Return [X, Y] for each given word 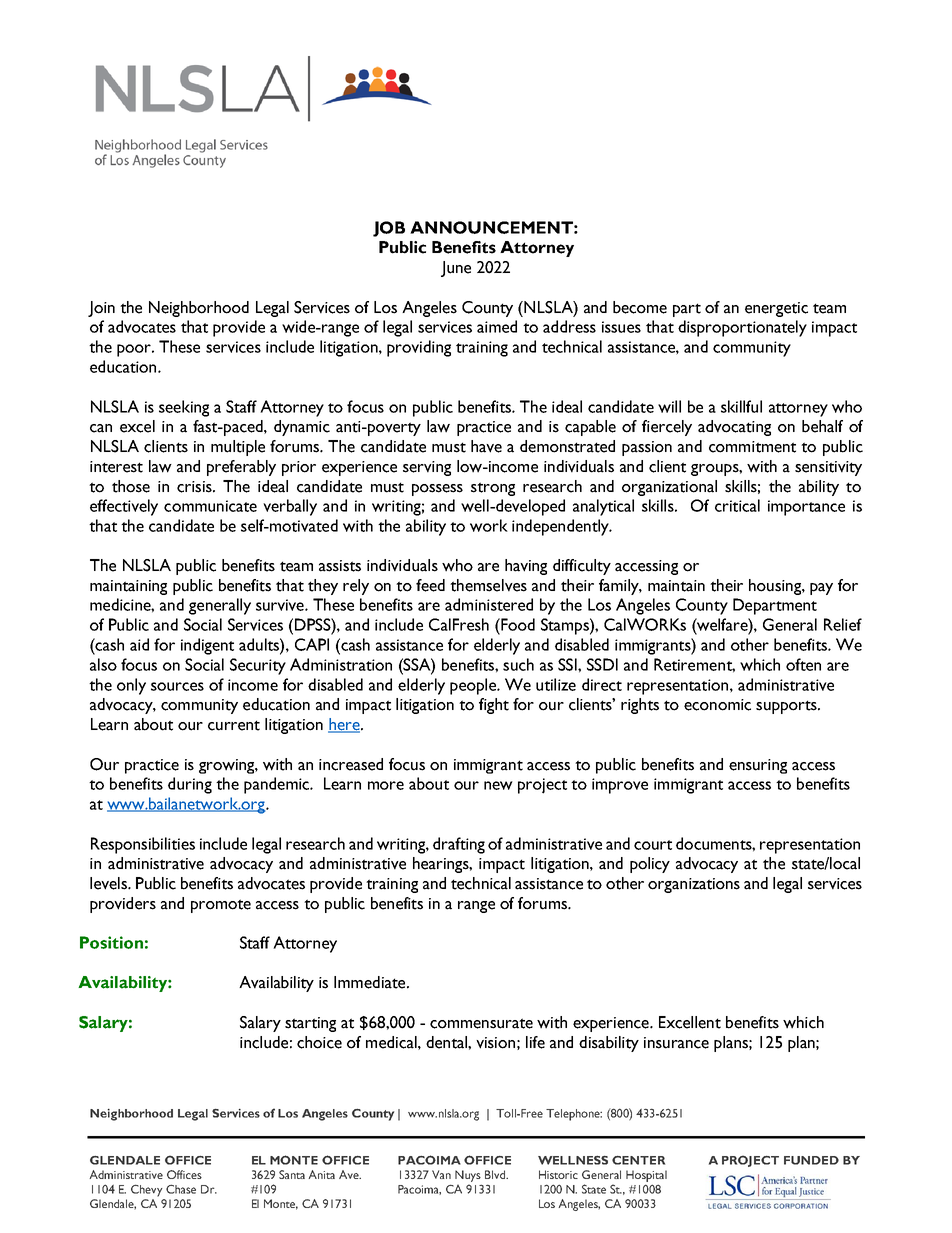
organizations [694, 885]
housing [776, 587]
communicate [210, 506]
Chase [181, 1189]
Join [101, 309]
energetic [776, 309]
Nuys [468, 1176]
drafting [459, 845]
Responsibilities [143, 845]
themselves [488, 585]
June [456, 269]
